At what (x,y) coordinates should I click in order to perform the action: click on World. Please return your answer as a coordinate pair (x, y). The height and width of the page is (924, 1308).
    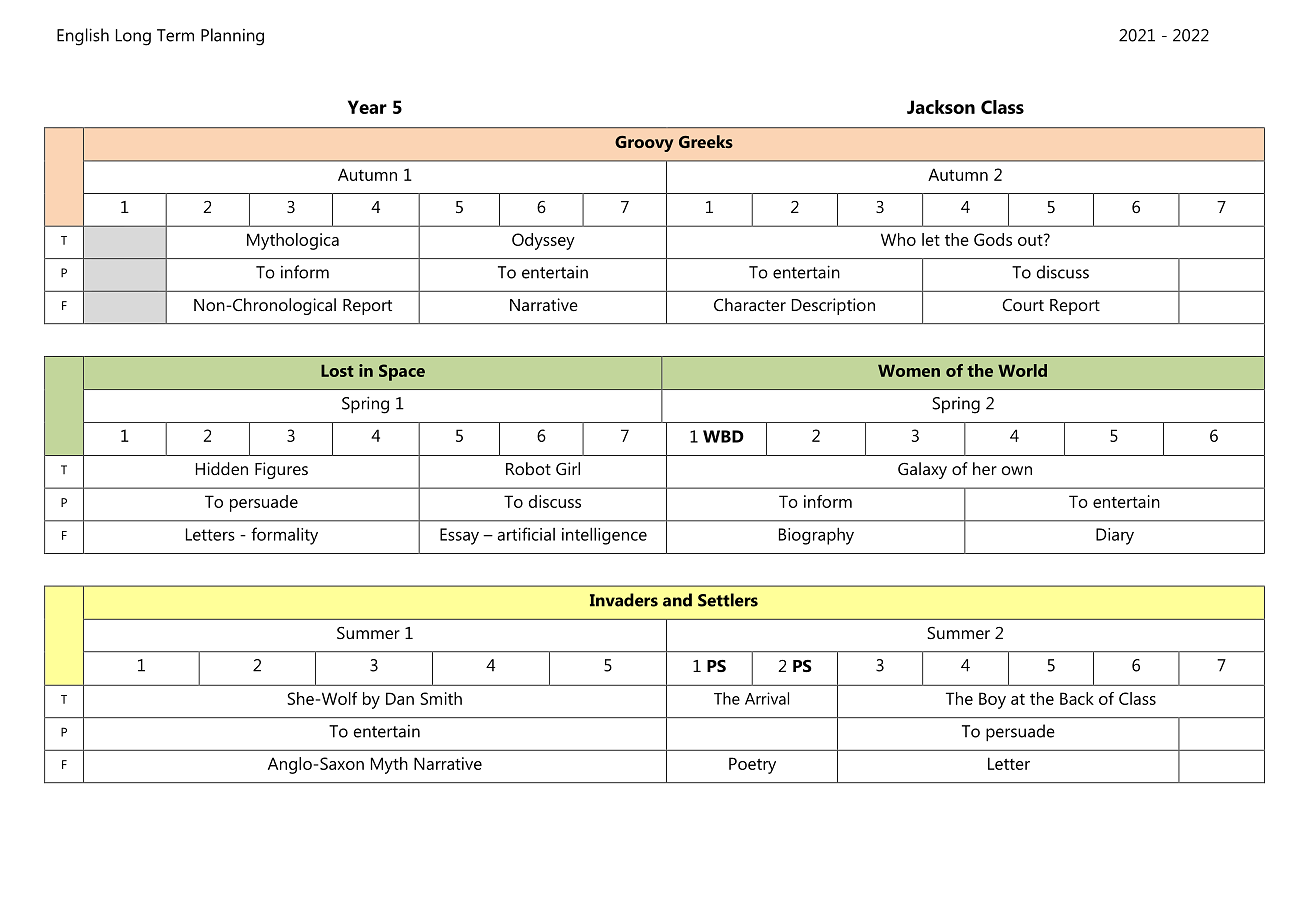
    Looking at the image, I should click on (1022, 370).
